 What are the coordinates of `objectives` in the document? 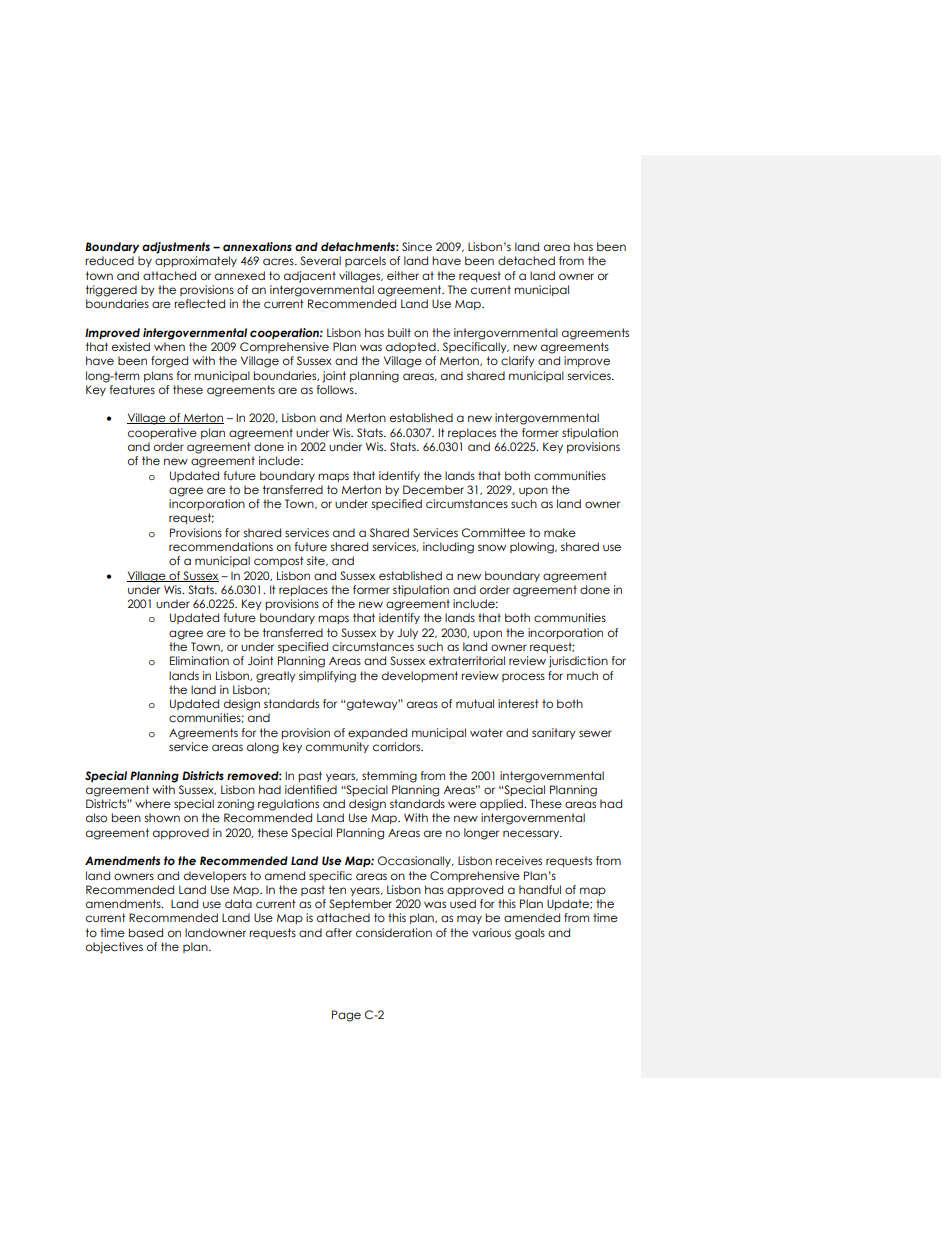 It's located at (114, 948).
